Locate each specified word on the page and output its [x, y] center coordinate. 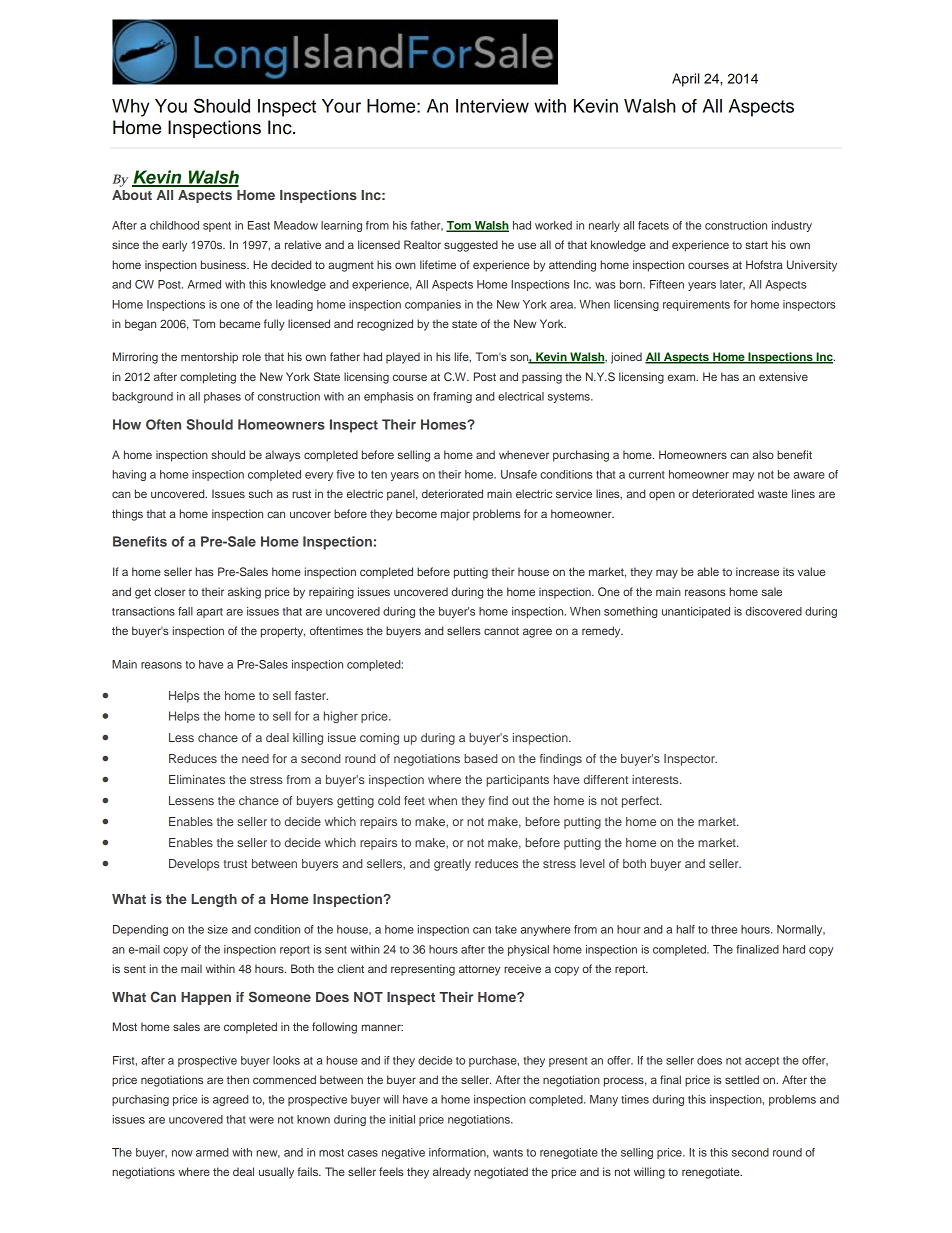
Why [130, 108]
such [261, 493]
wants [508, 1153]
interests [656, 779]
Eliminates [197, 779]
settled [742, 1079]
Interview [492, 106]
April [685, 80]
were [261, 1120]
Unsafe [519, 474]
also [763, 454]
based [481, 758]
